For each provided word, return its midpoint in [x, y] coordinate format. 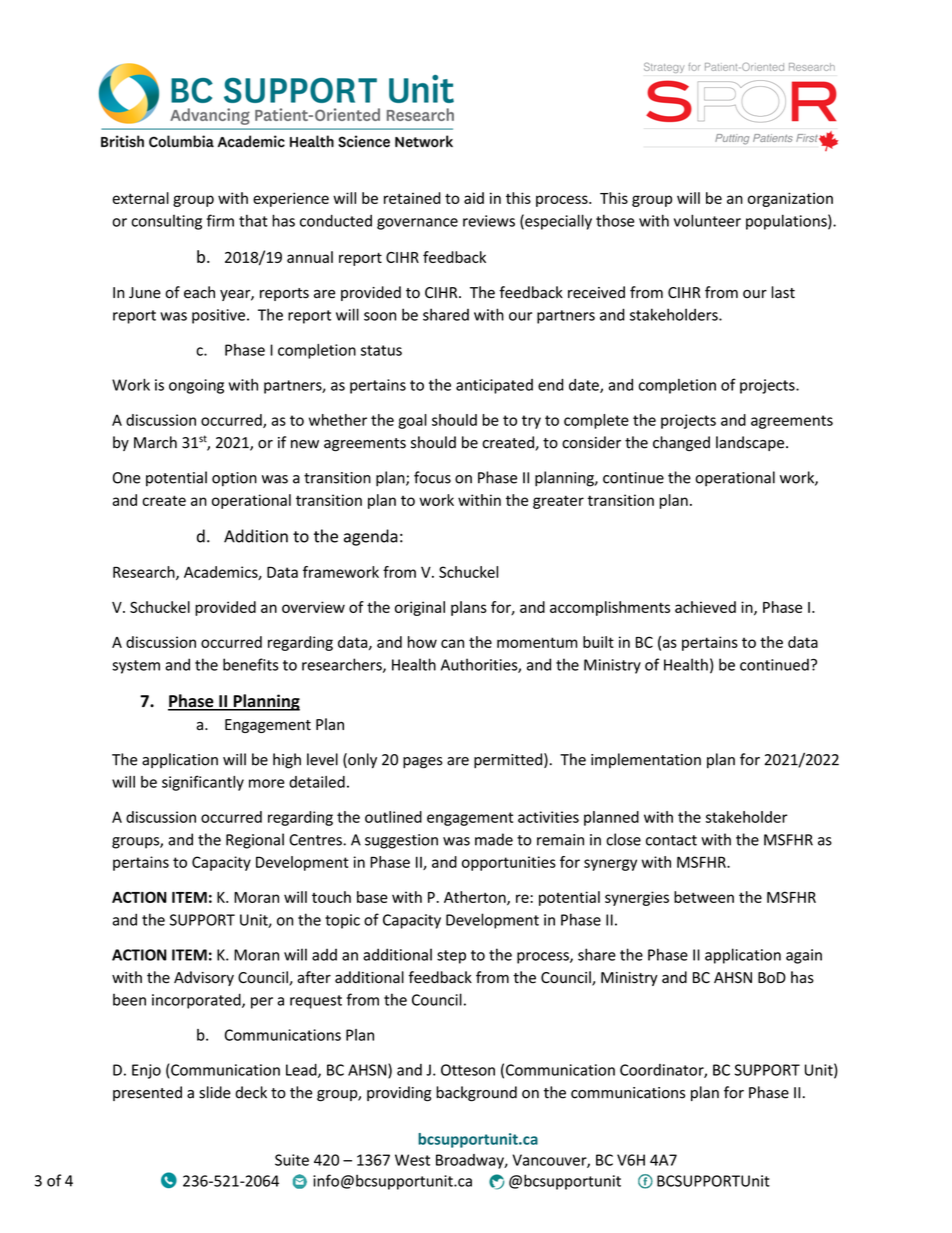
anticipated [494, 386]
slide [215, 1092]
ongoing [196, 386]
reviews [489, 221]
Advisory [204, 978]
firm [220, 220]
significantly [203, 783]
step [451, 957]
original [420, 608]
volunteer [707, 220]
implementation [646, 760]
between [704, 897]
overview [313, 607]
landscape [750, 443]
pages [423, 763]
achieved [705, 607]
